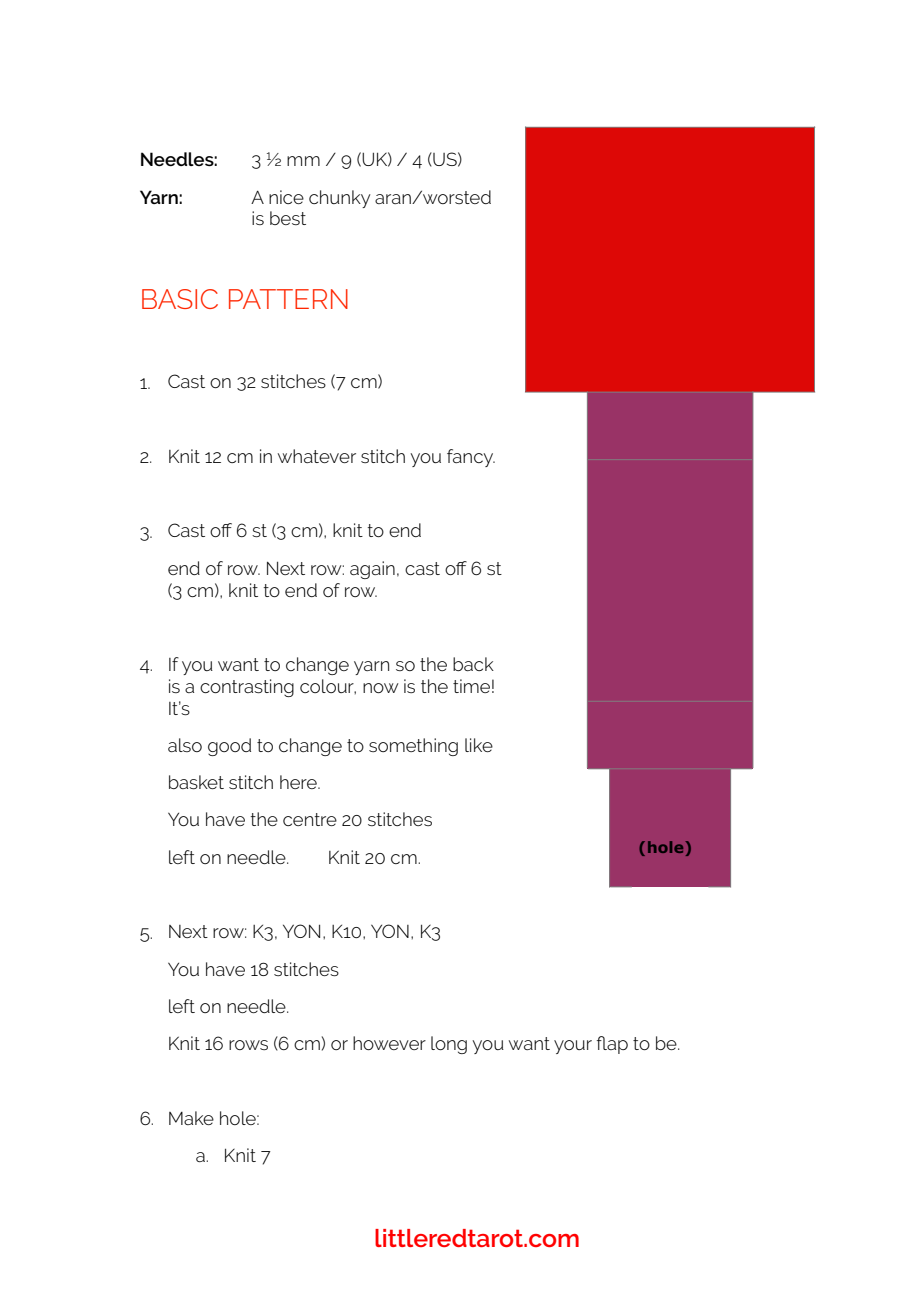 The width and height of the document is (924, 1308). I want to click on centre, so click(310, 819).
